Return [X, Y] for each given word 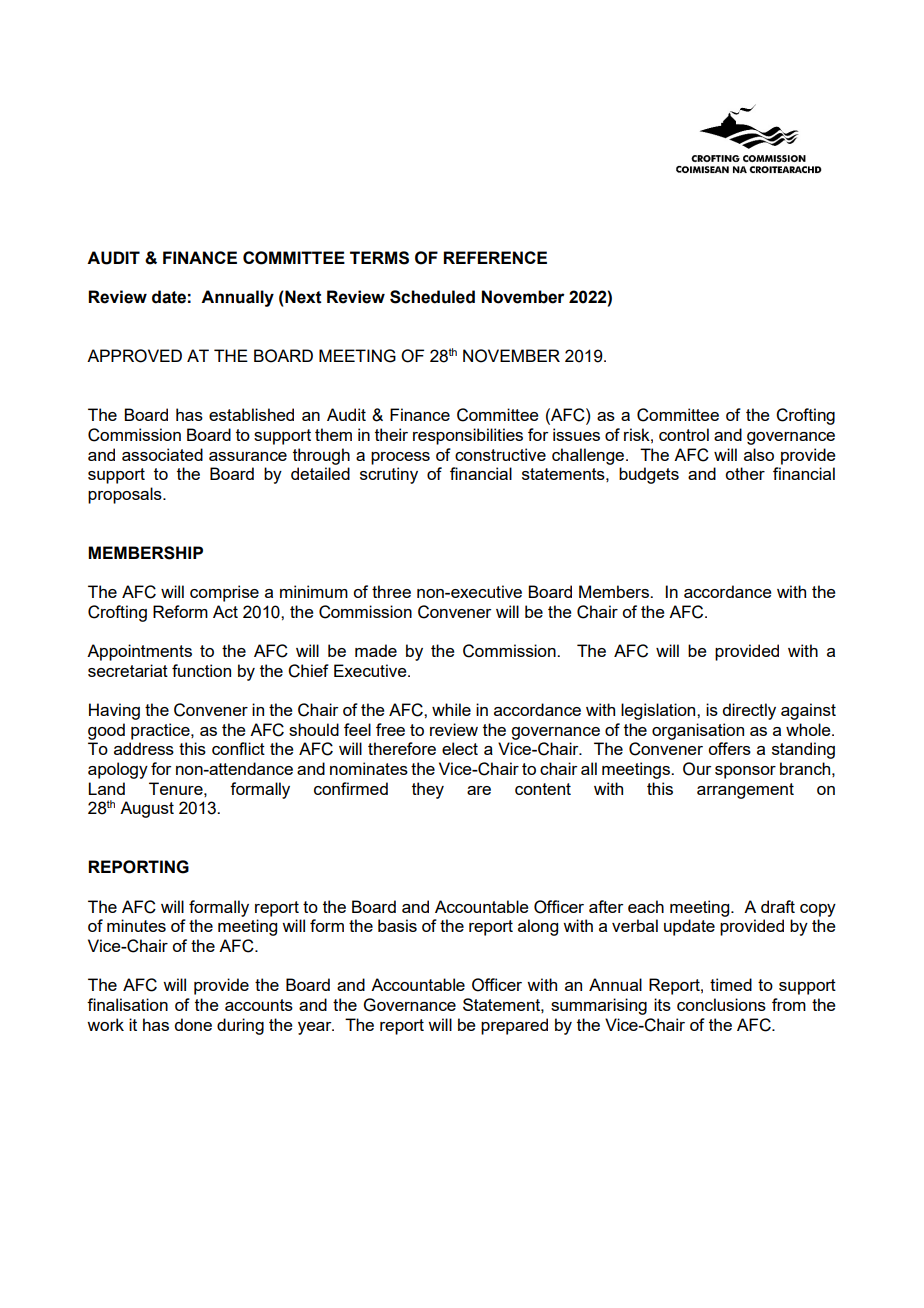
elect [460, 748]
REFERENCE [495, 257]
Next [302, 297]
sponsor [745, 772]
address [144, 748]
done [193, 1024]
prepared [514, 1026]
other [745, 473]
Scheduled [432, 297]
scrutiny [389, 475]
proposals [126, 495]
